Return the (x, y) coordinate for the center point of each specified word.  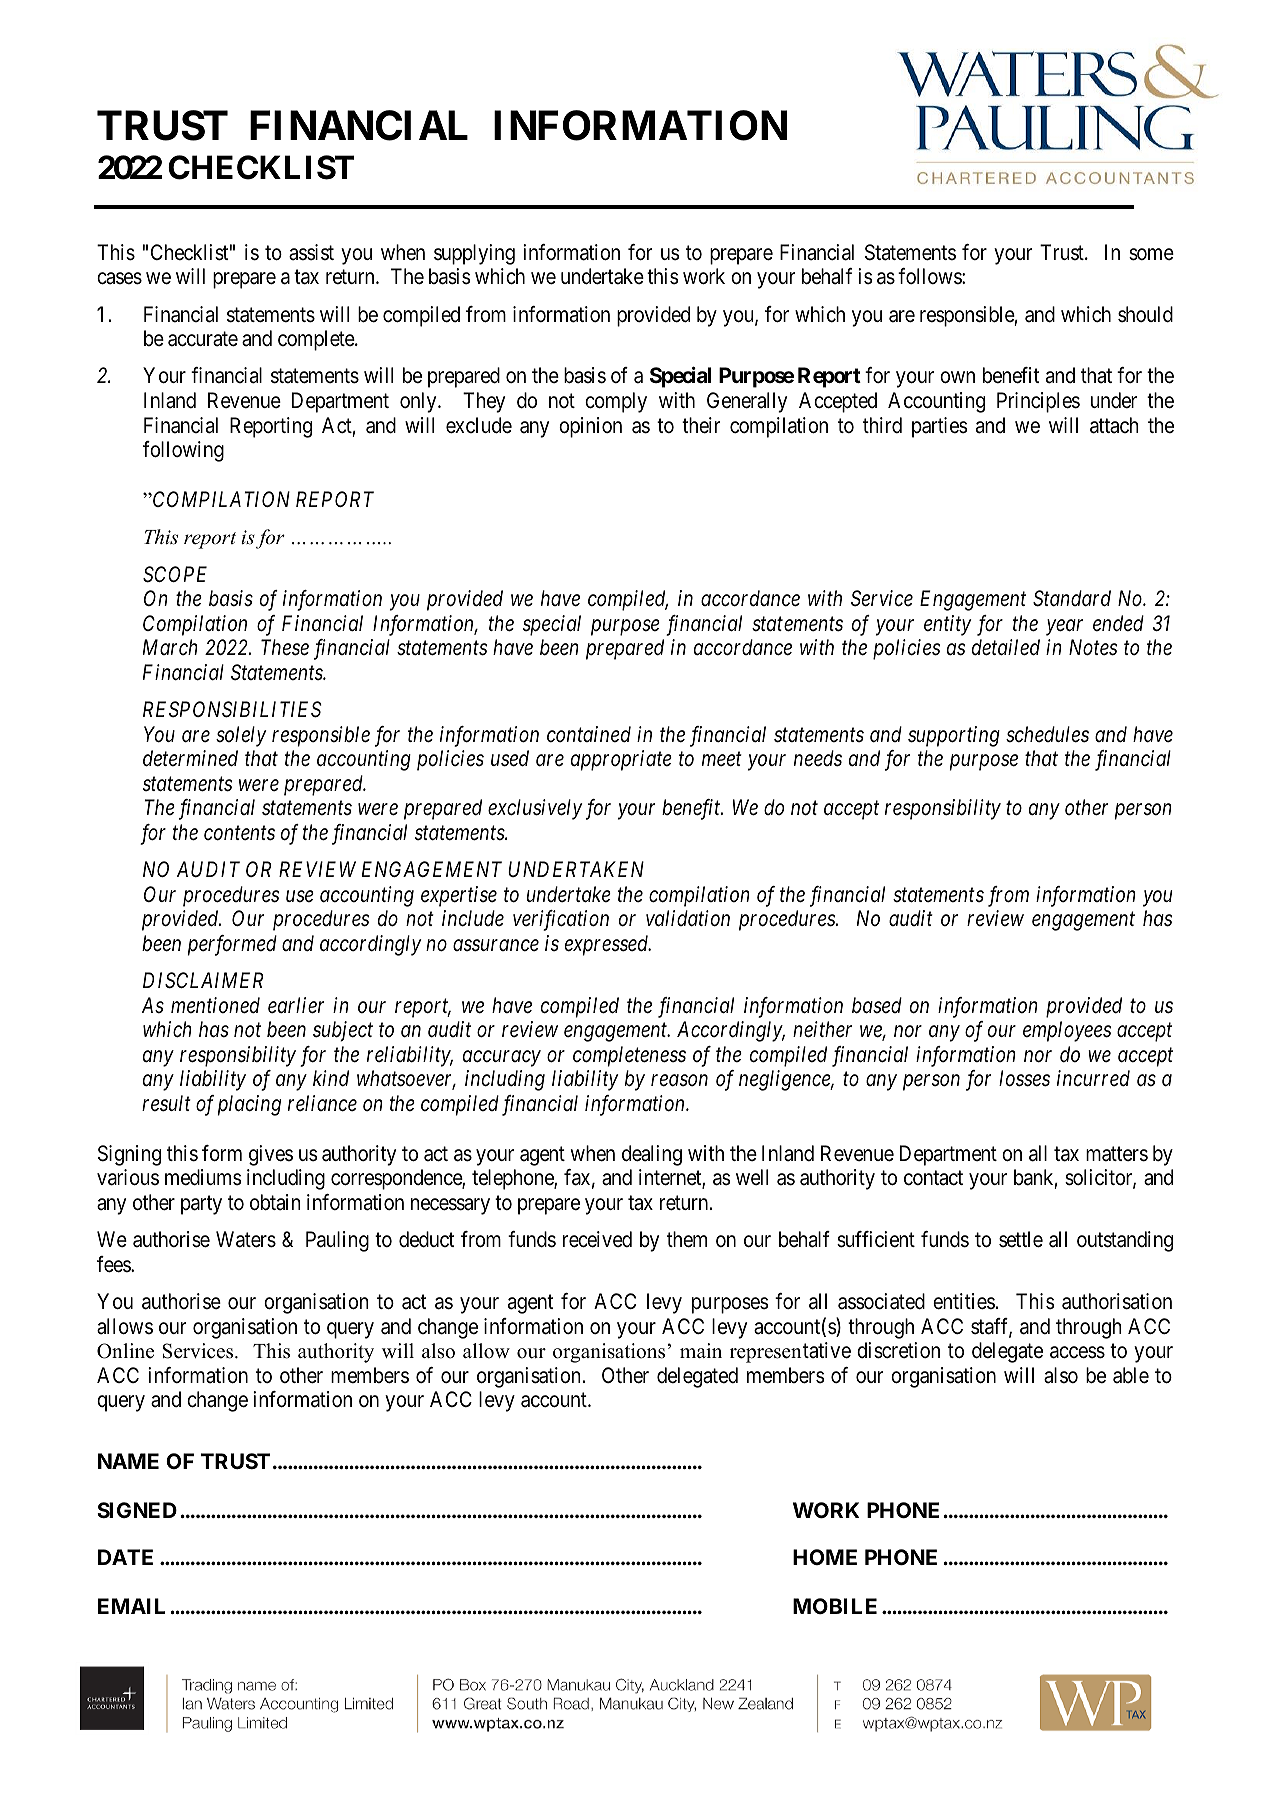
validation (688, 918)
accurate (203, 339)
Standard (1072, 598)
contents (239, 833)
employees (1067, 1031)
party (201, 1205)
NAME (128, 1461)
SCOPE (175, 574)
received (597, 1239)
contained (589, 734)
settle (1021, 1239)
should (1145, 314)
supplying (474, 254)
